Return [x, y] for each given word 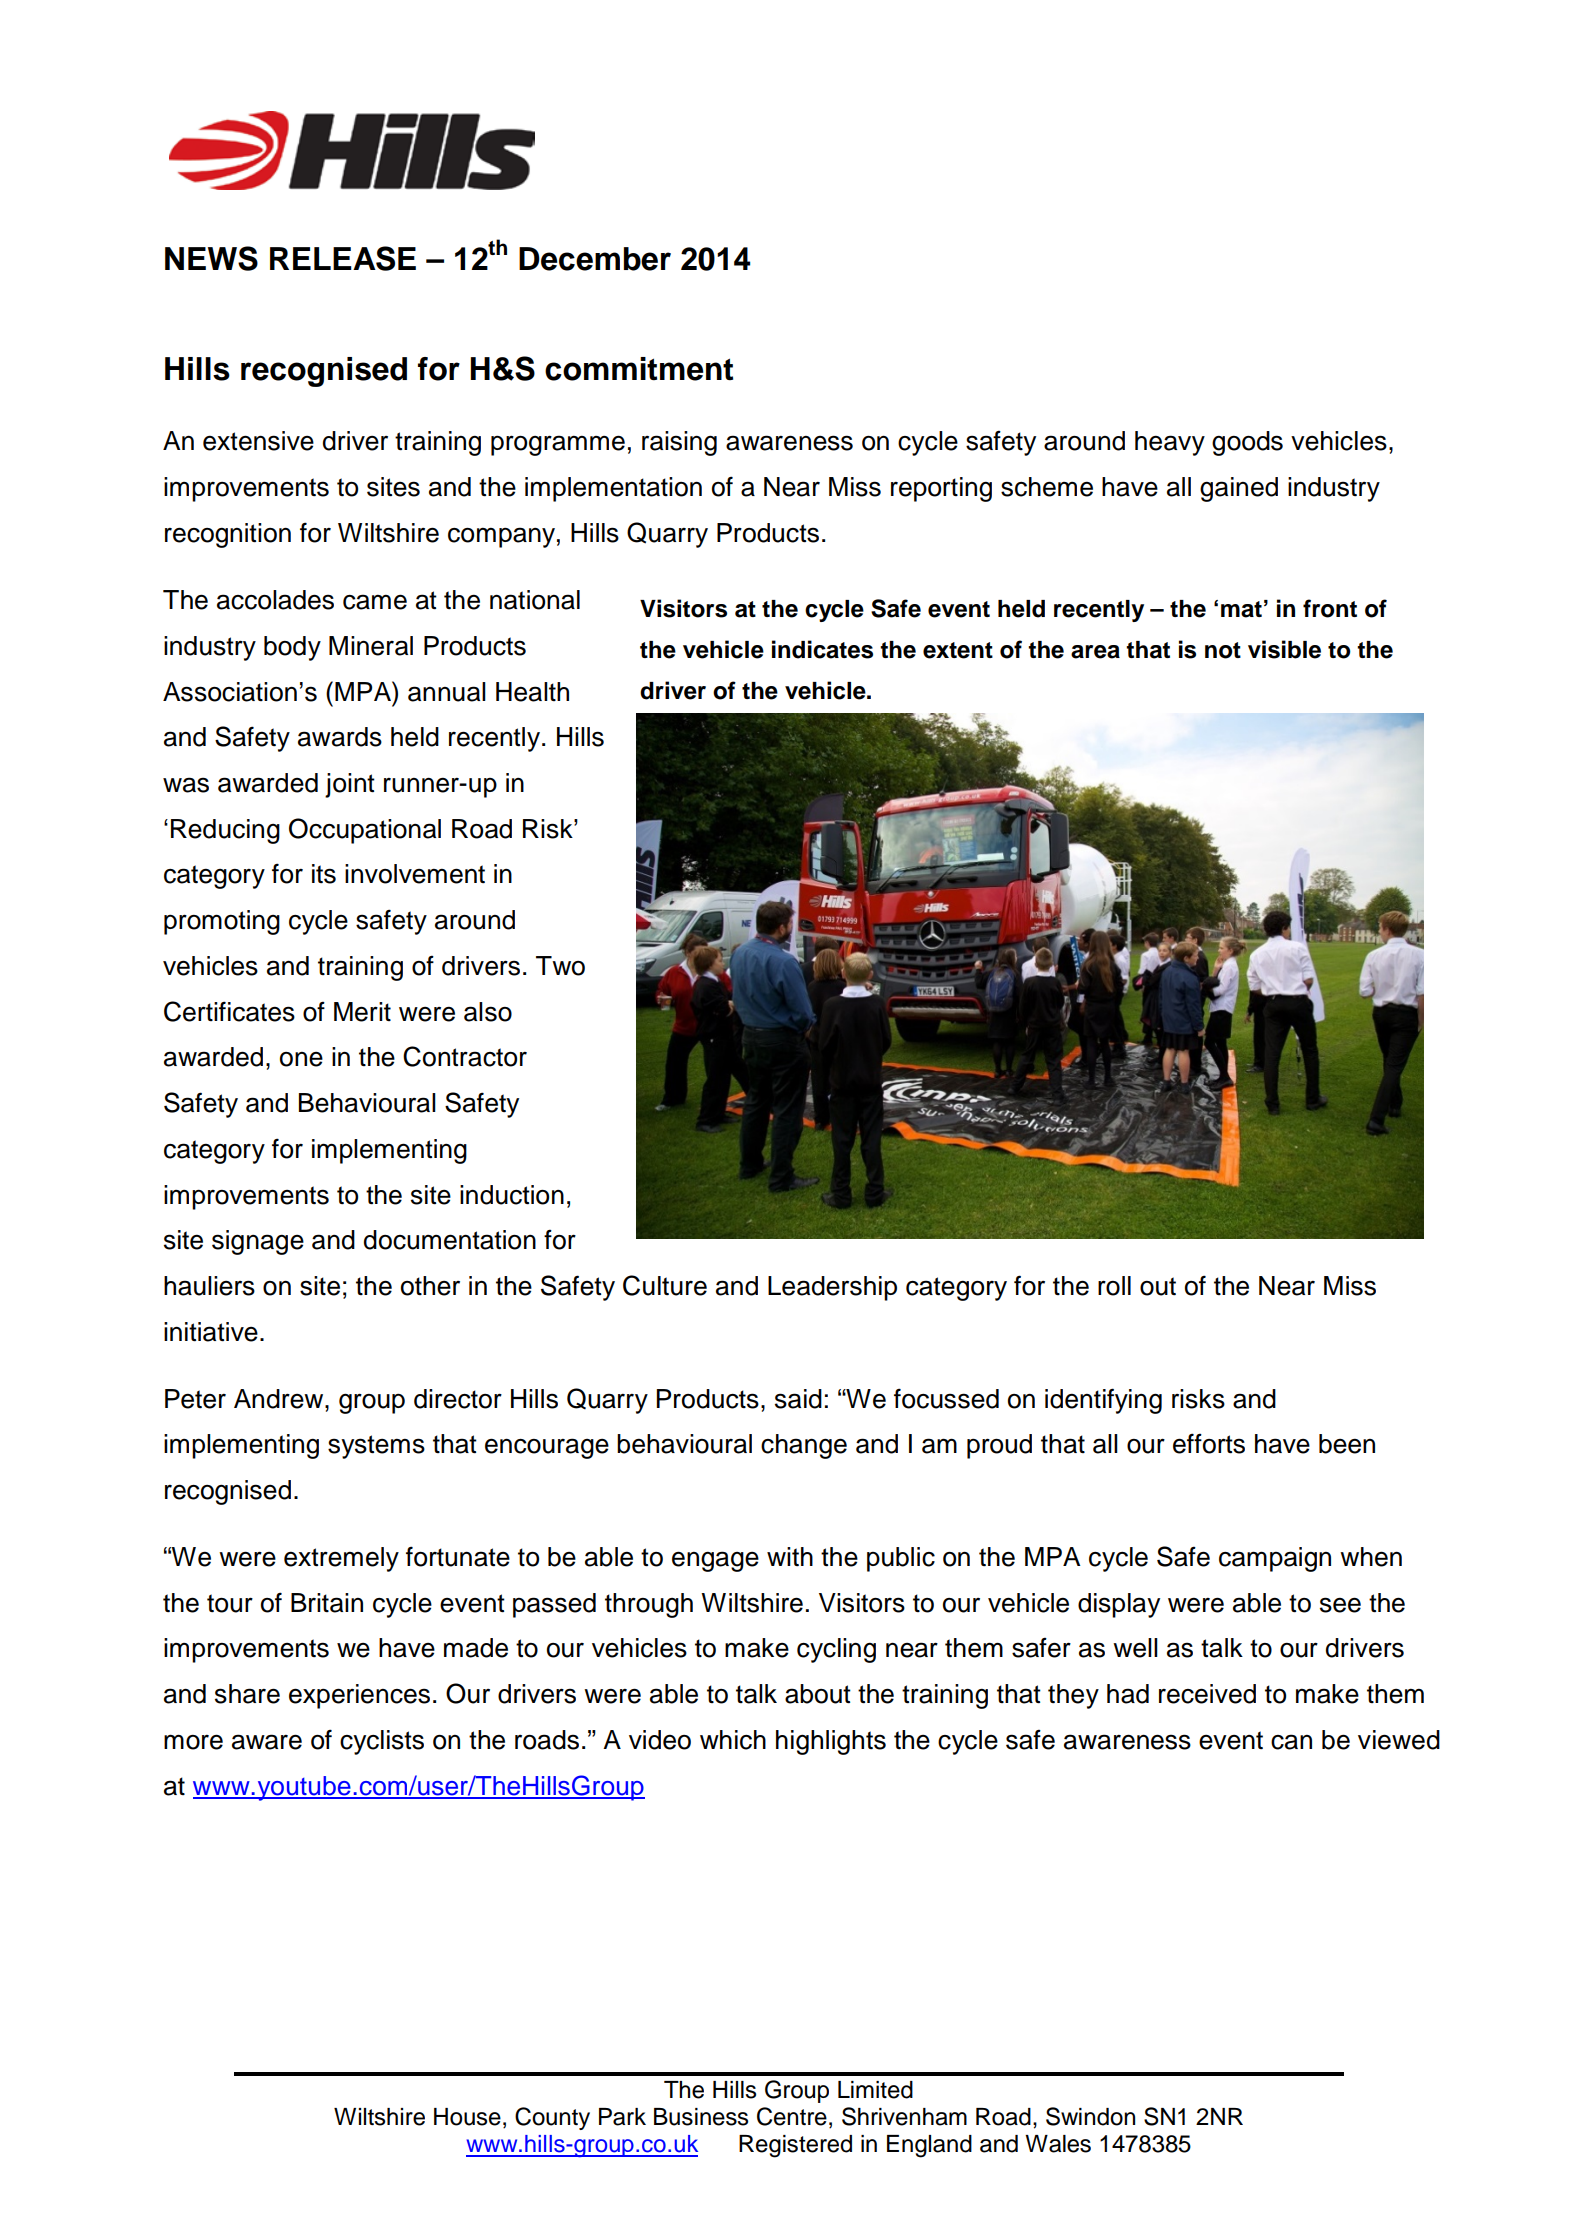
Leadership [832, 1288]
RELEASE [343, 258]
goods [1247, 443]
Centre [792, 2116]
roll [1114, 1286]
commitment [639, 369]
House [467, 2117]
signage [258, 1242]
